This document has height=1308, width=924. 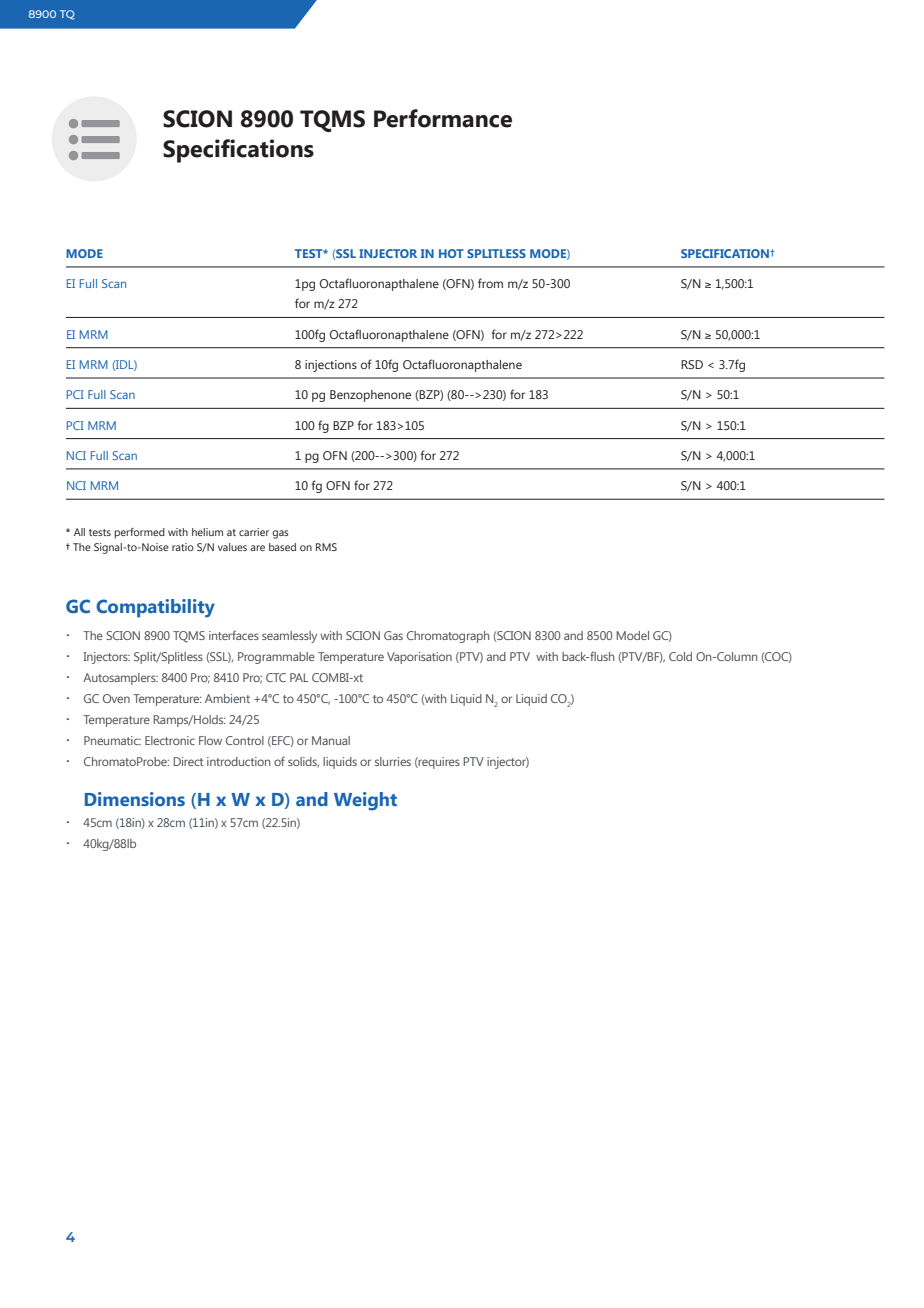 I want to click on Dimensions, so click(x=135, y=799).
